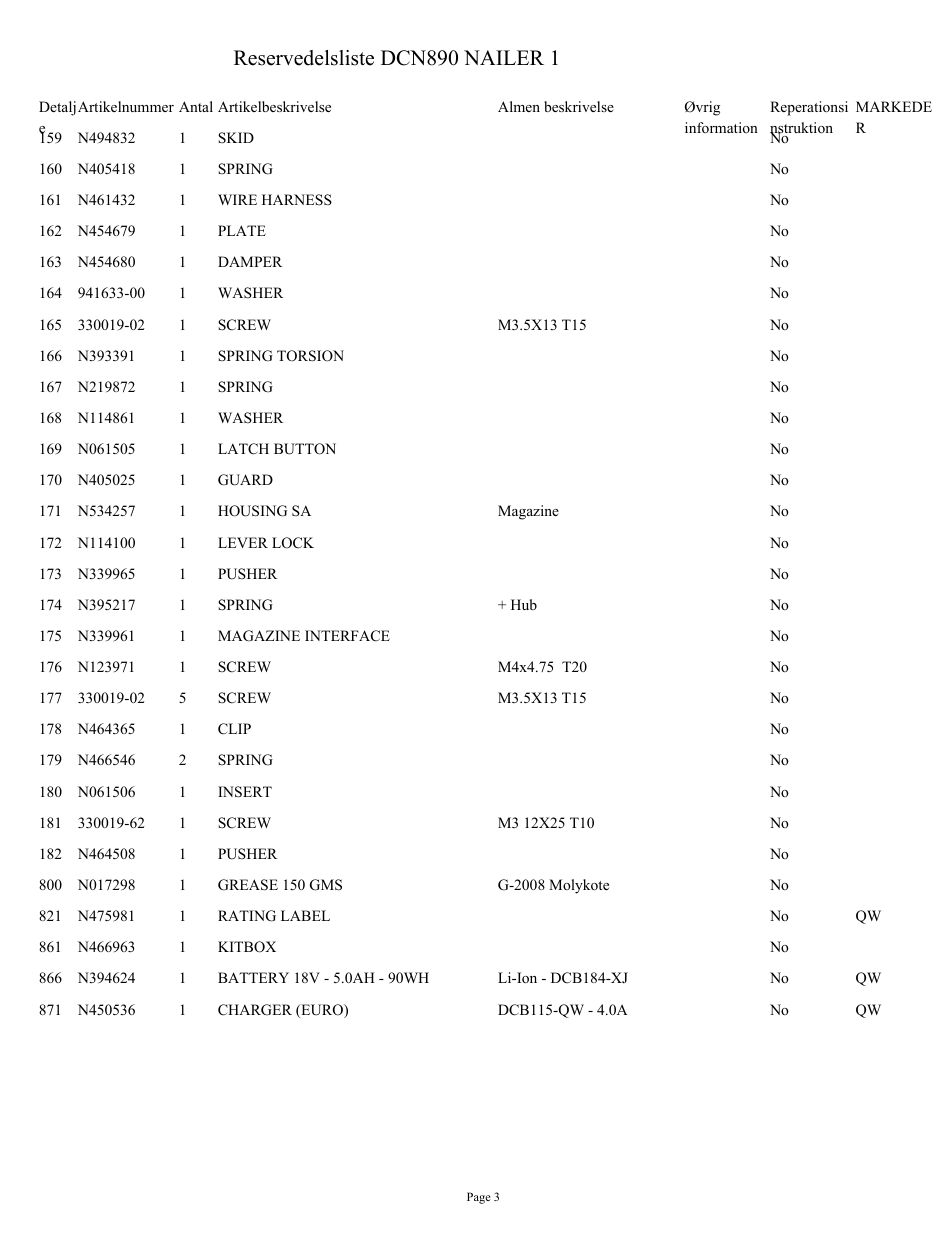 The image size is (952, 1233). Describe the element at coordinates (504, 57) in the page. I see `NAILER` at that location.
